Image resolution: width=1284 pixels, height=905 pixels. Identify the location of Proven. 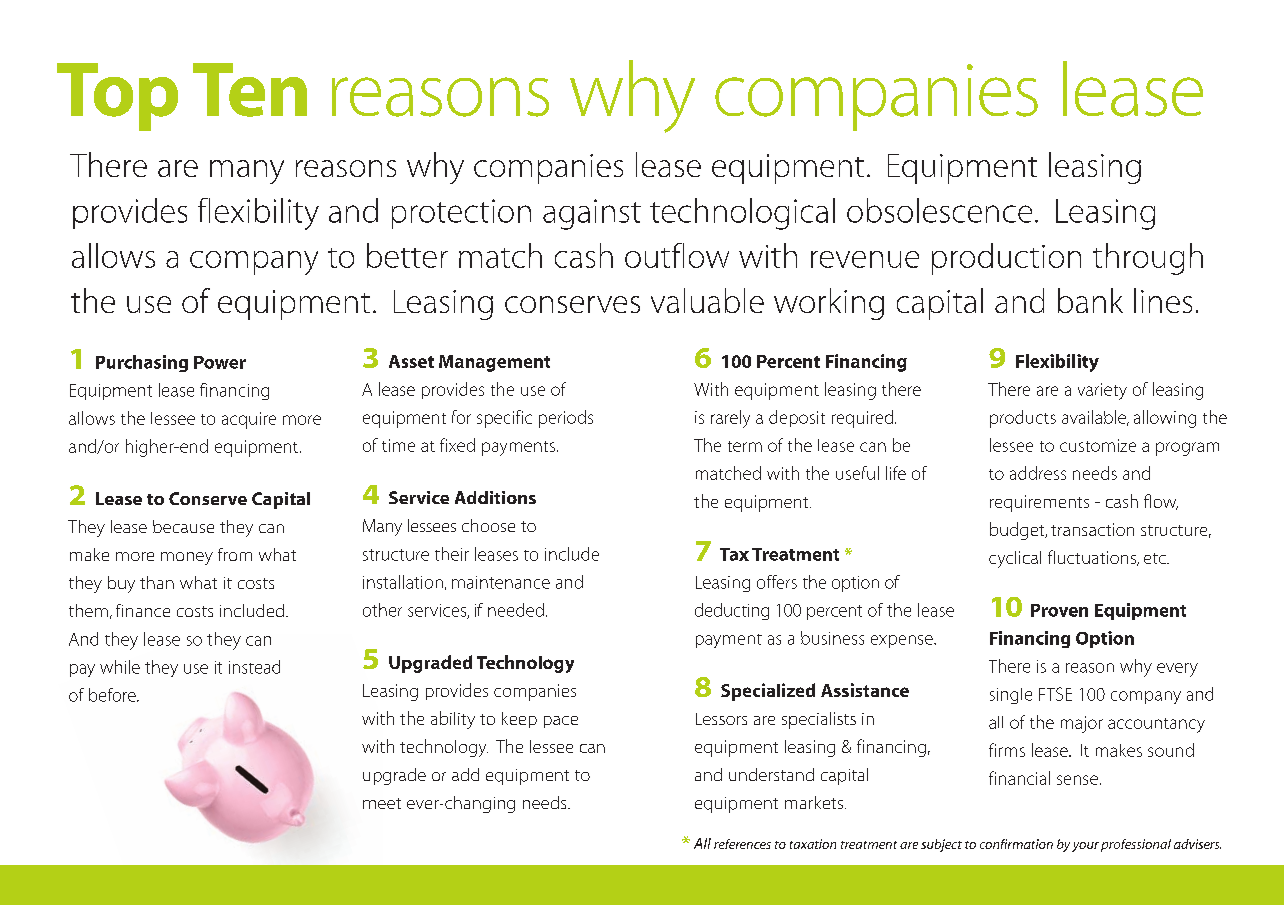
(1059, 610).
